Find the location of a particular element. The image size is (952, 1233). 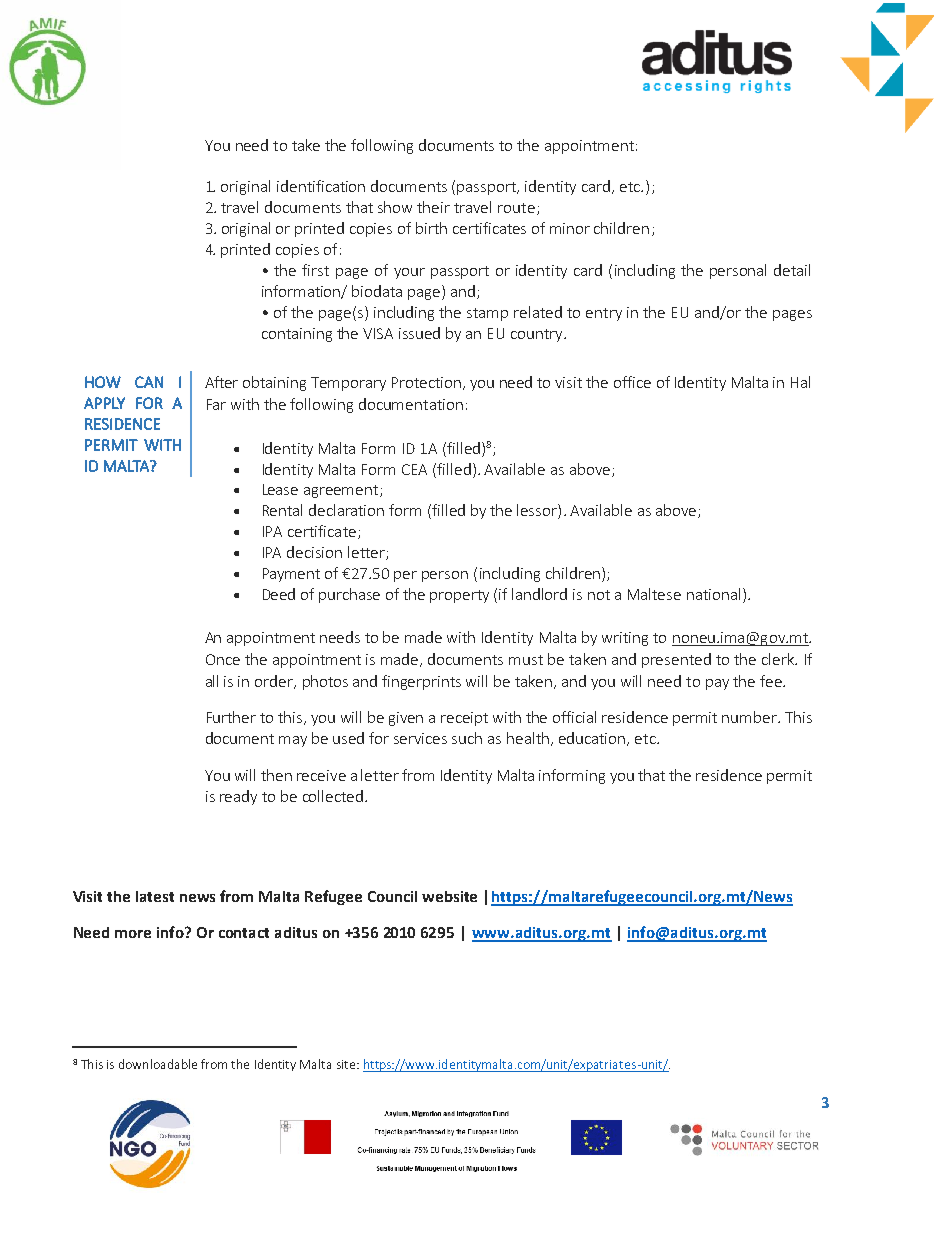

such is located at coordinates (467, 738).
